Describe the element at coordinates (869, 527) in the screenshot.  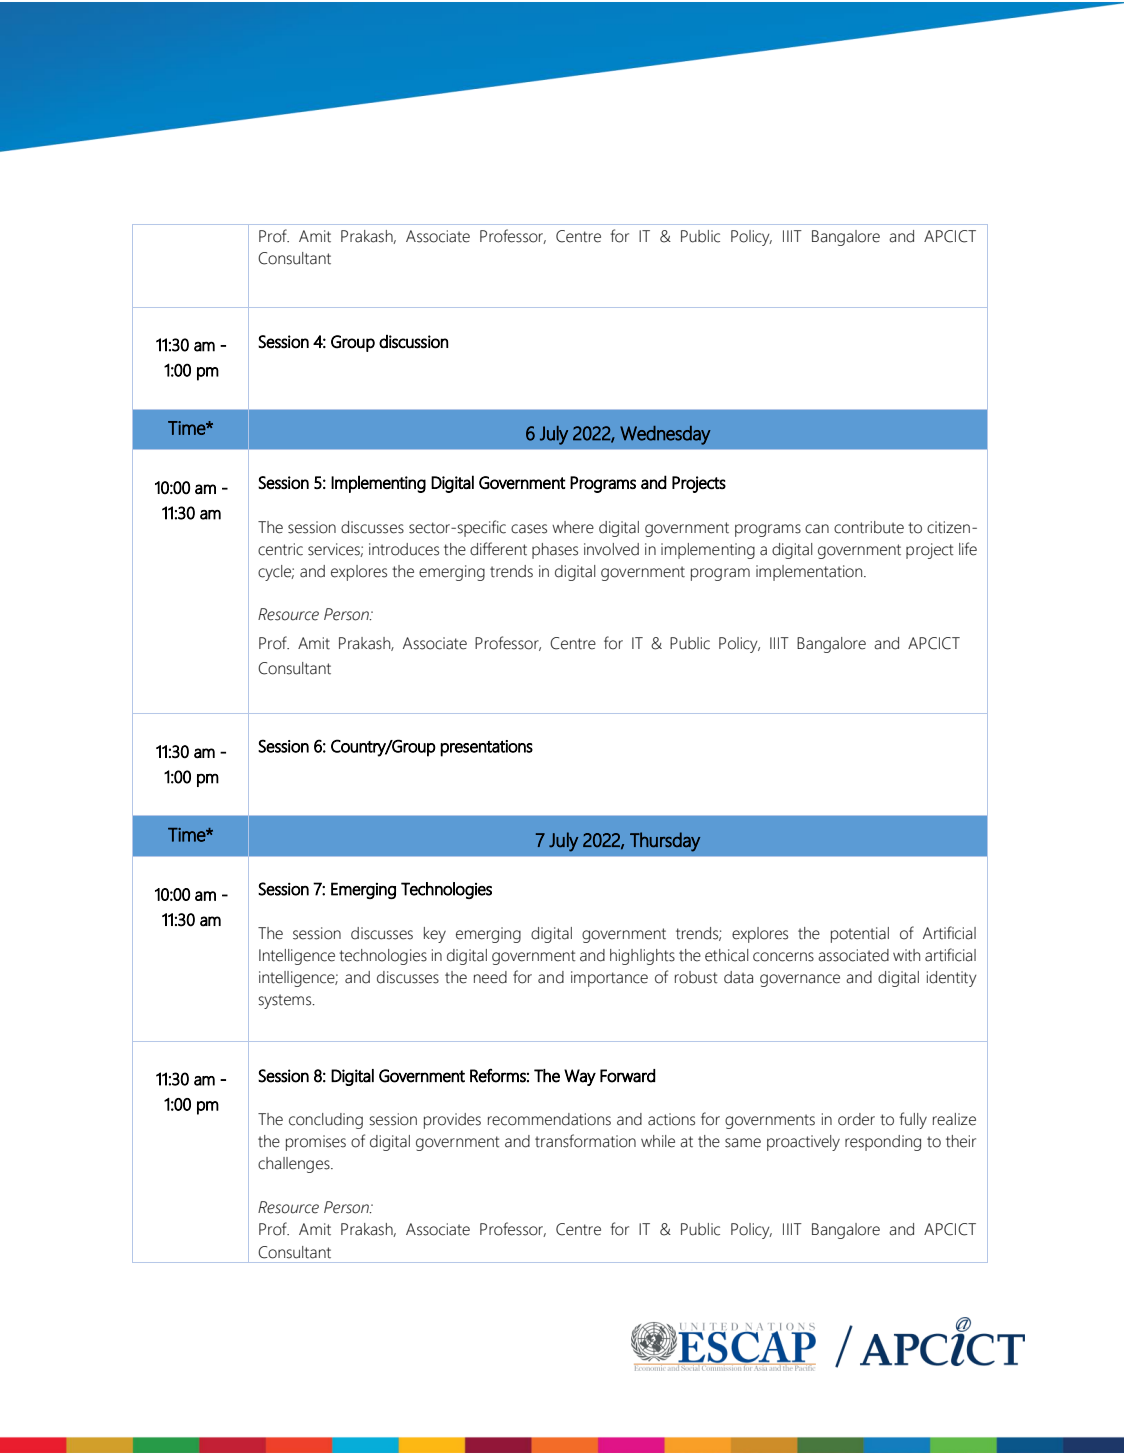
I see `contribute` at that location.
